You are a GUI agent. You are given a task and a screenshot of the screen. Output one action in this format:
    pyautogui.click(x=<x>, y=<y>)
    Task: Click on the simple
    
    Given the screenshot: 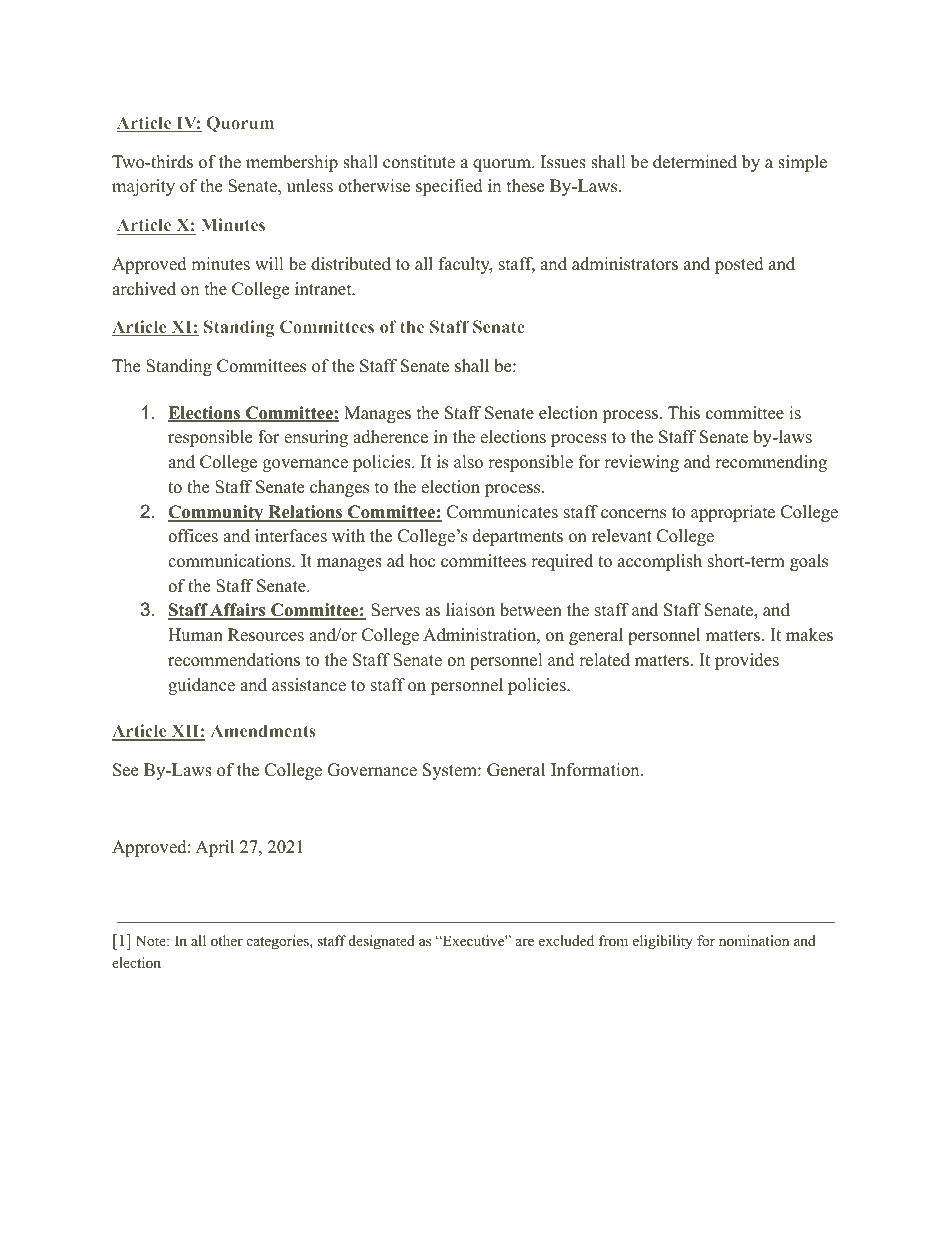 What is the action you would take?
    pyautogui.click(x=802, y=163)
